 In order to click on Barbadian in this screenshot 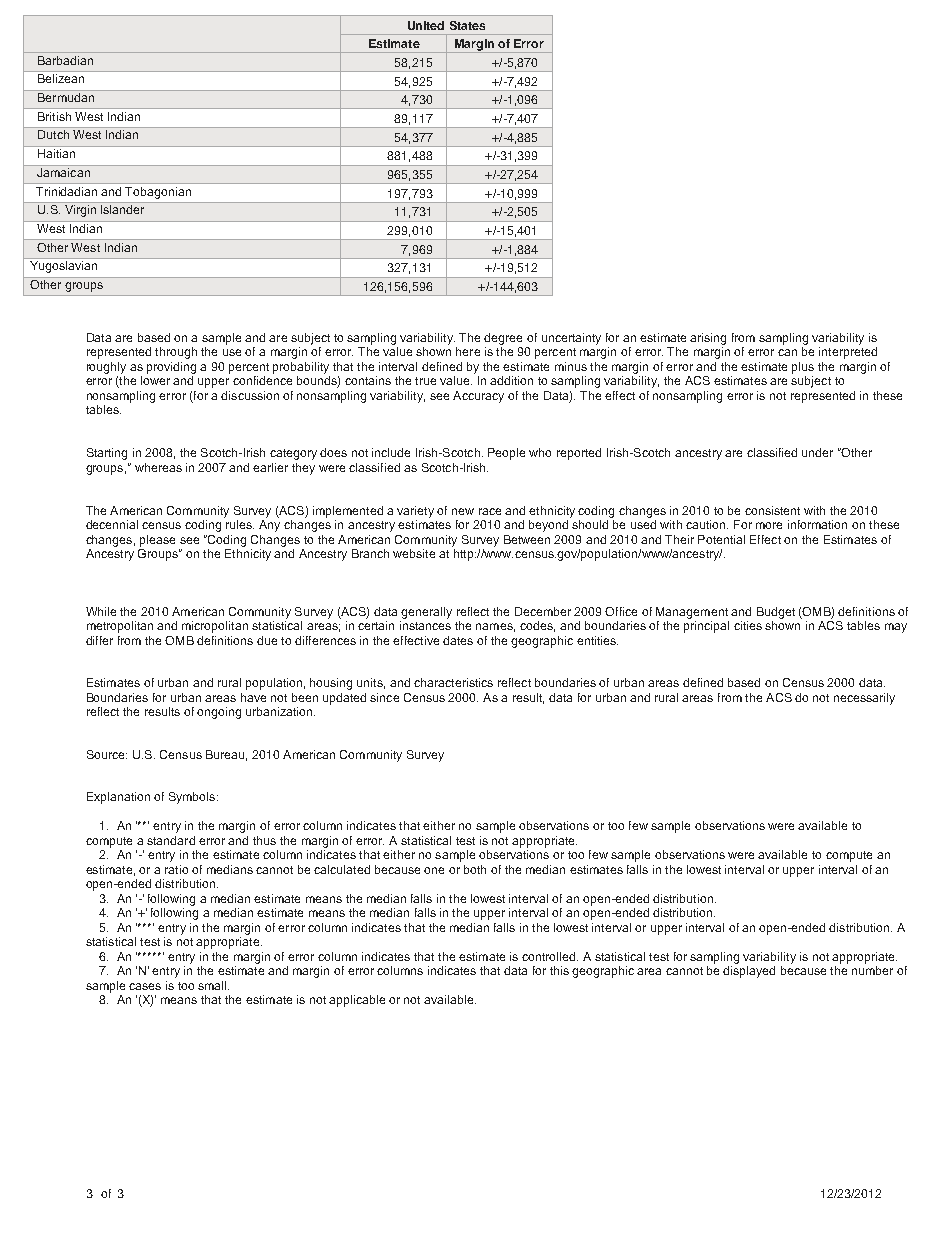, I will do `click(65, 60)`.
